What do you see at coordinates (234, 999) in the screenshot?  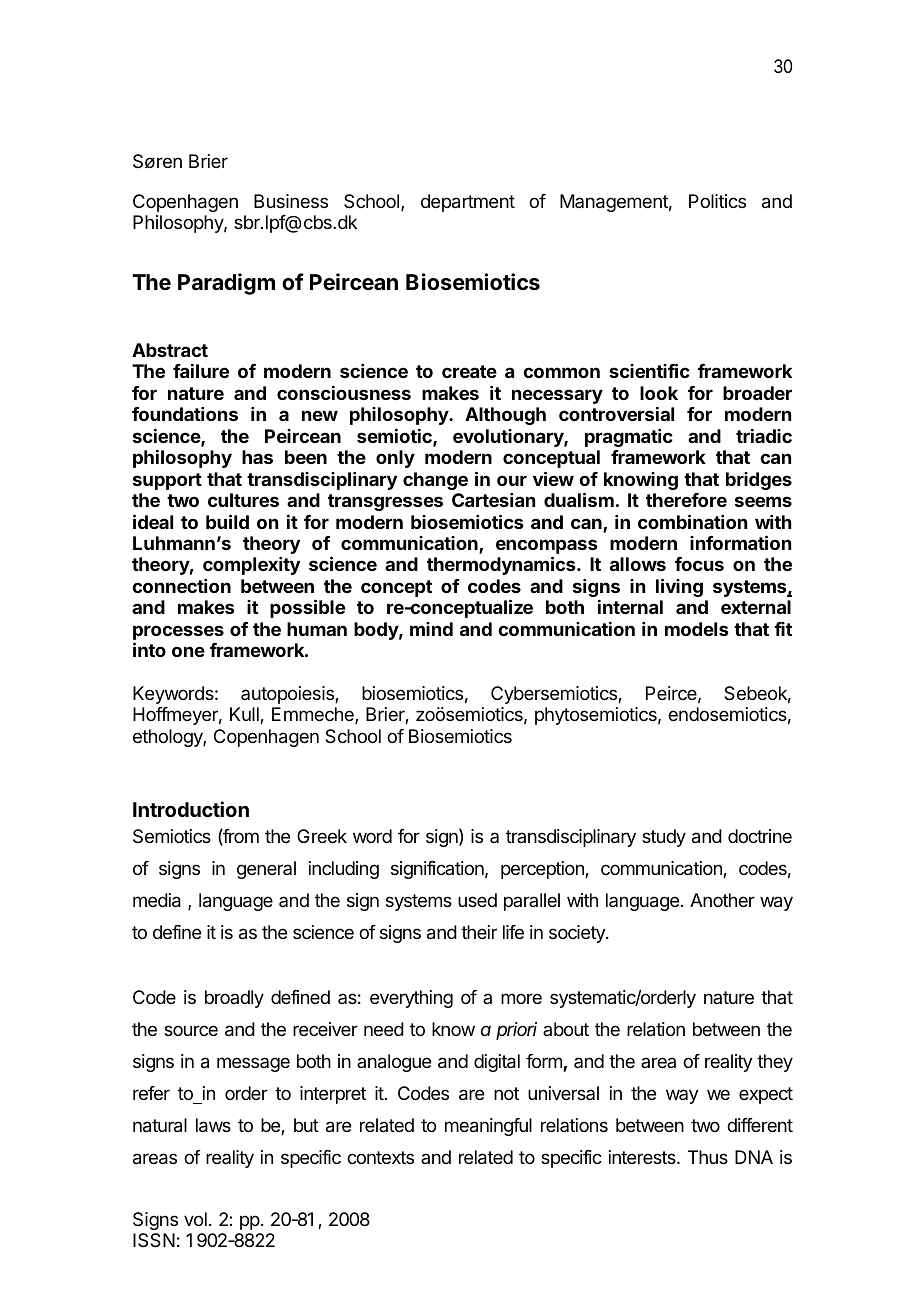 I see `broadly` at bounding box center [234, 999].
